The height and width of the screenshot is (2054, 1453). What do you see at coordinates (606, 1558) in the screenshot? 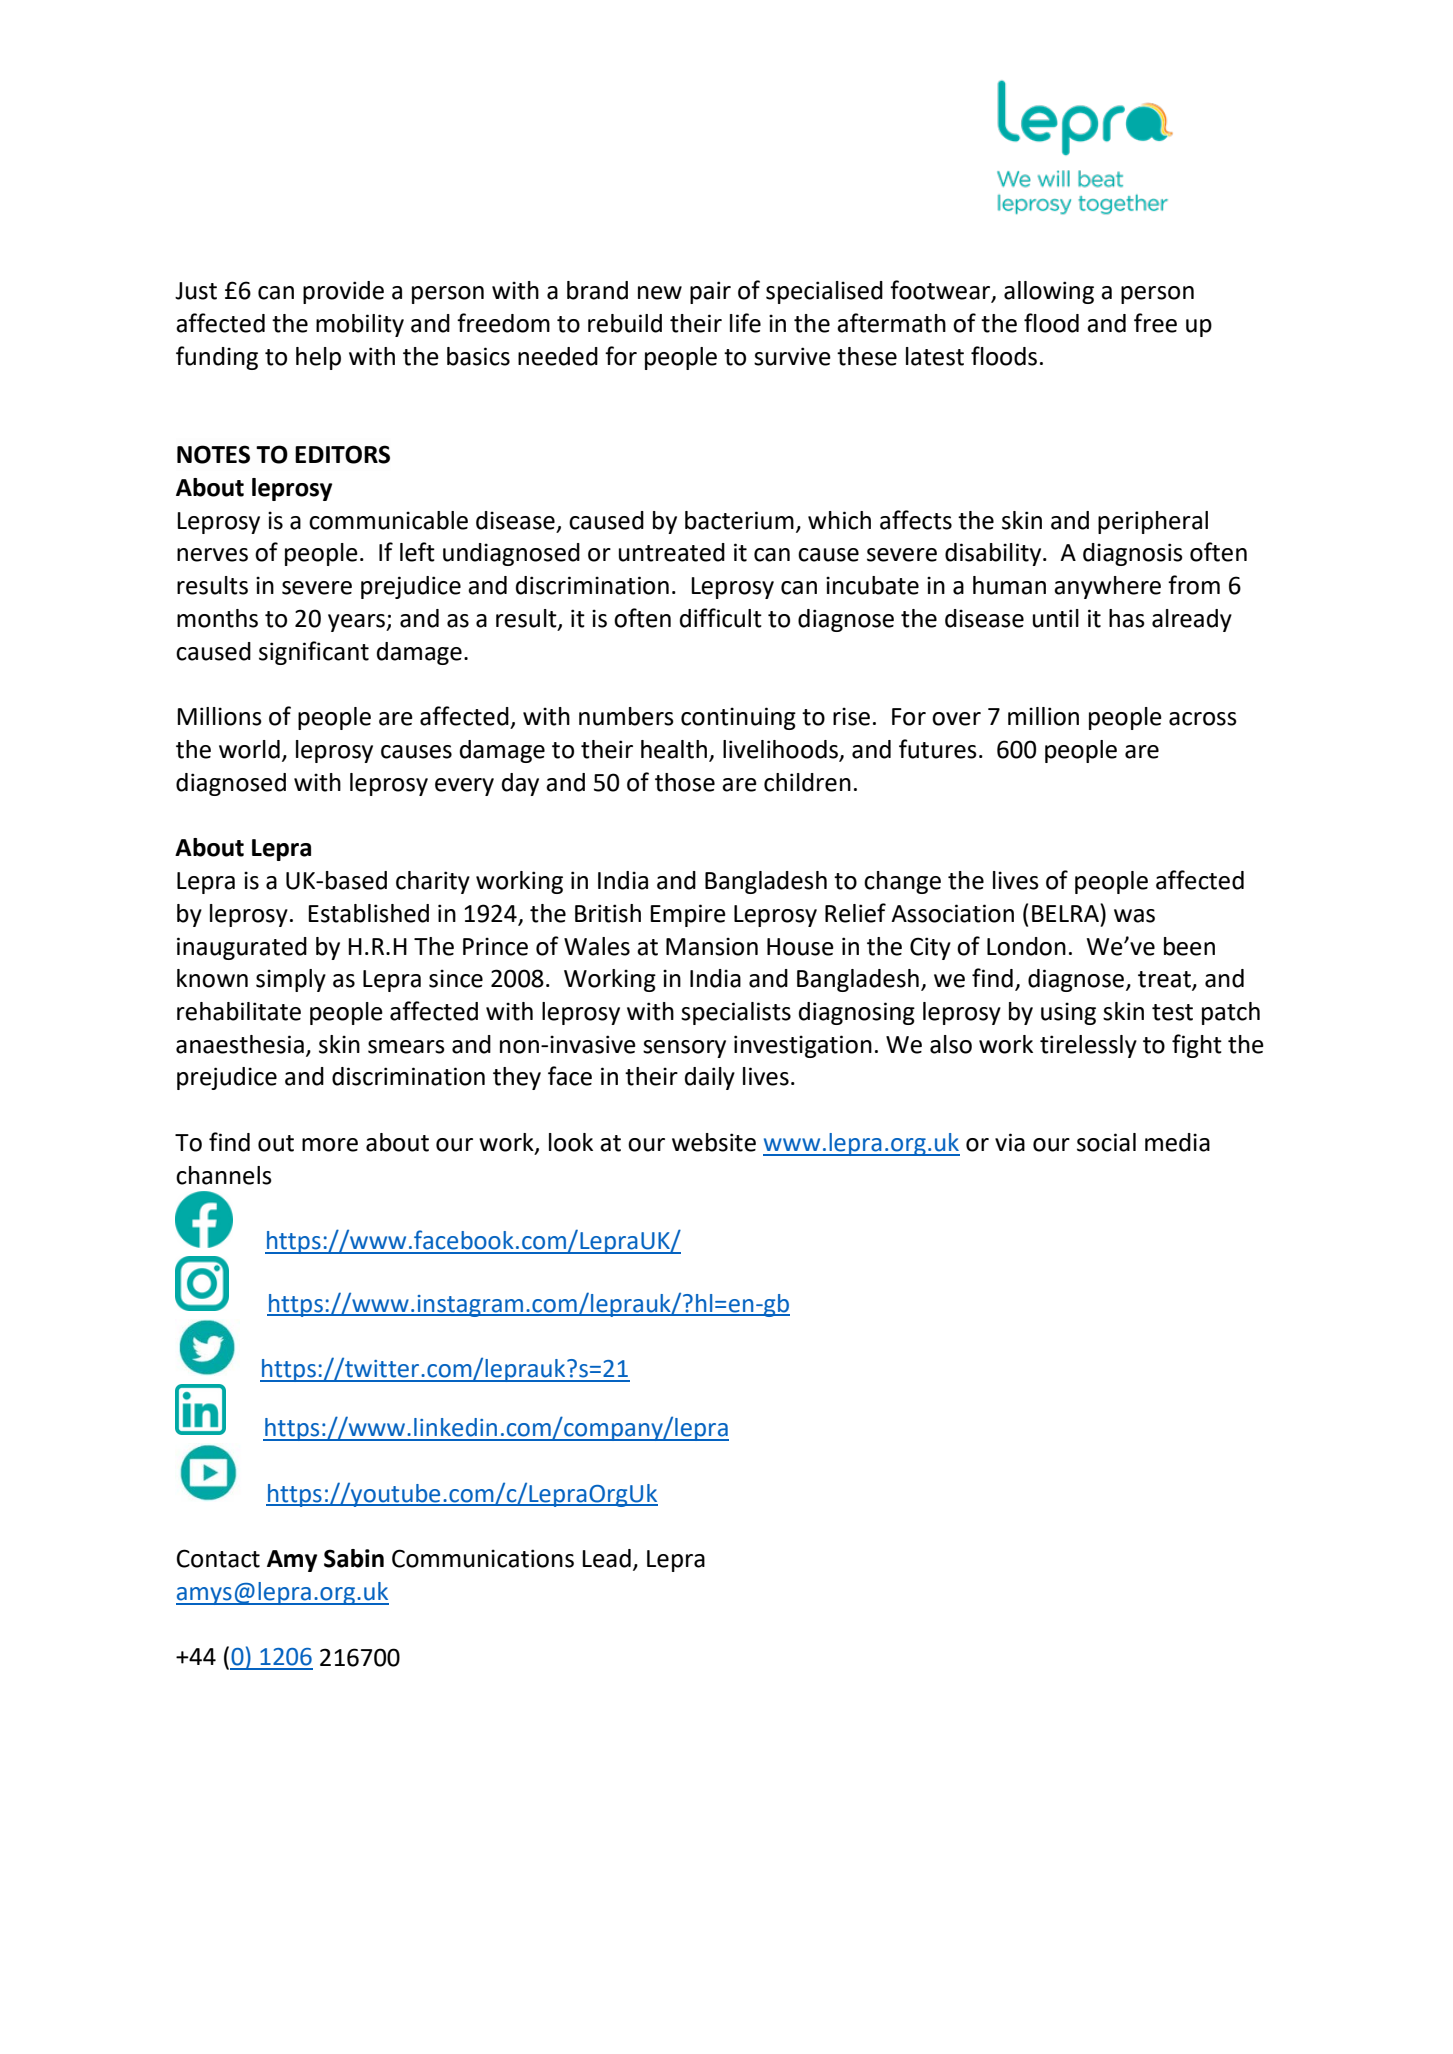
I see `Lead` at bounding box center [606, 1558].
